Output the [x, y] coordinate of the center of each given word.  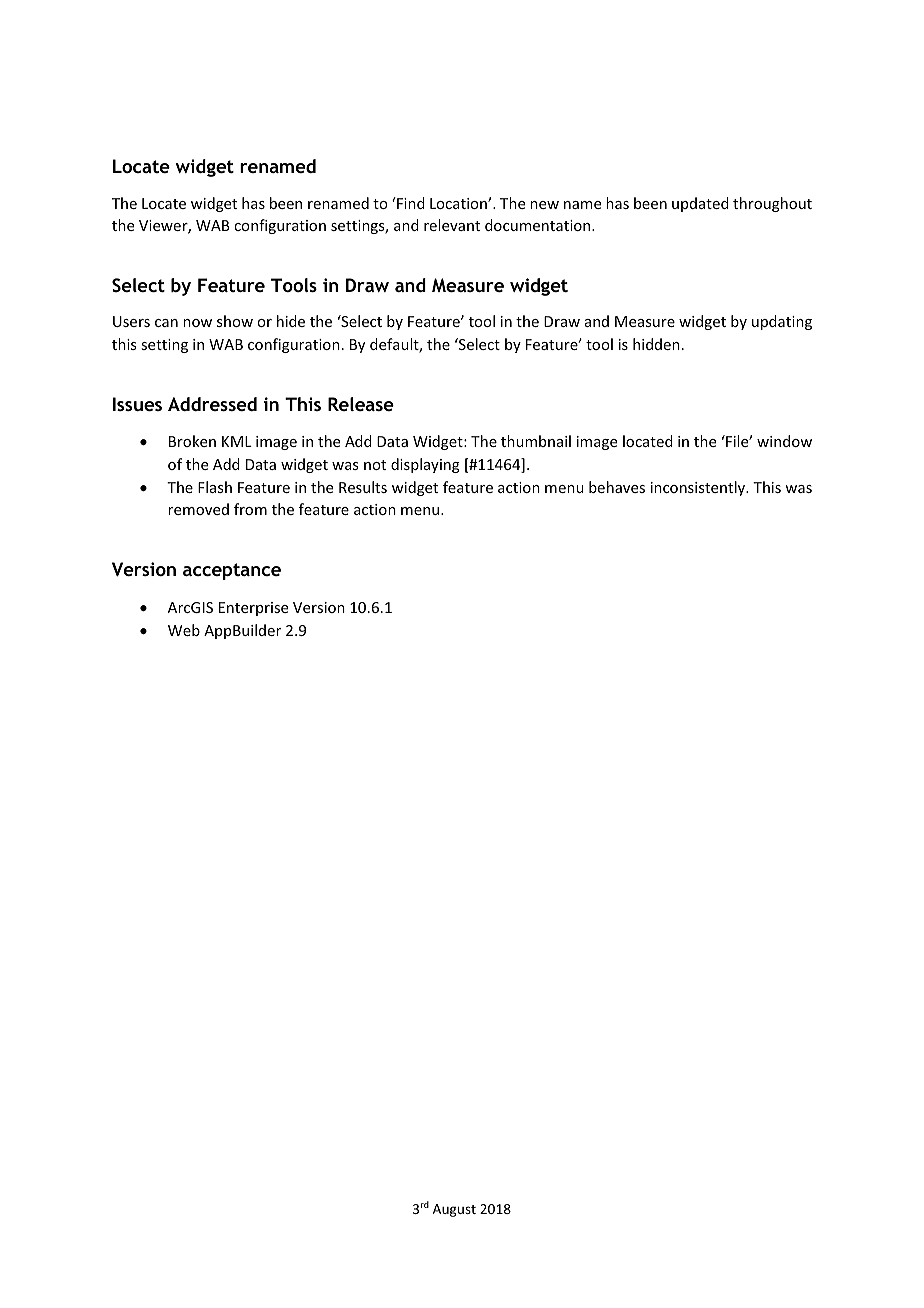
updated [700, 204]
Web [184, 630]
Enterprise [253, 609]
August [454, 1210]
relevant [452, 225]
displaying [425, 465]
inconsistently [699, 488]
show [235, 321]
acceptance [232, 571]
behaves [617, 487]
